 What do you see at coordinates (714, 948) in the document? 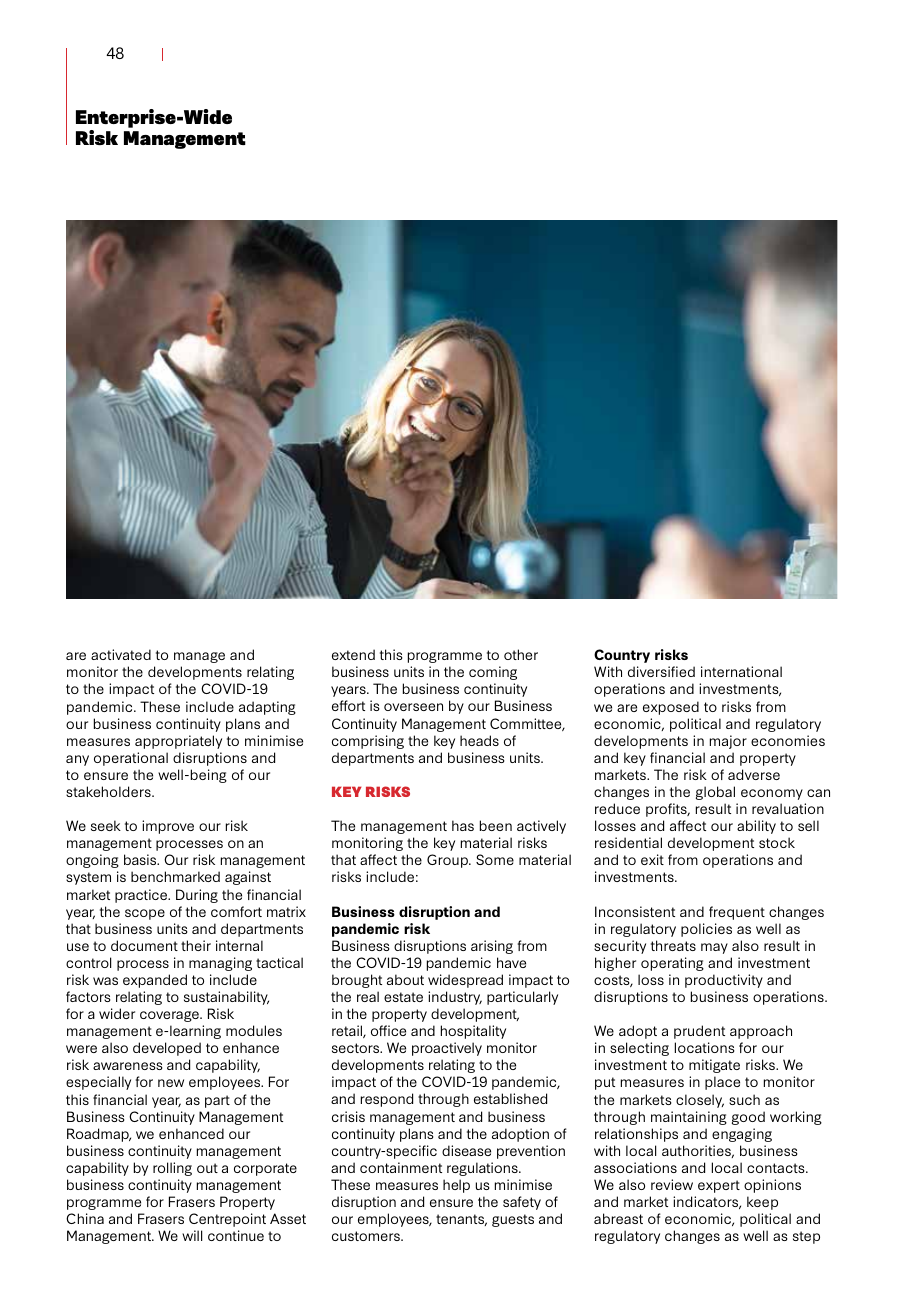
I see `may` at bounding box center [714, 948].
